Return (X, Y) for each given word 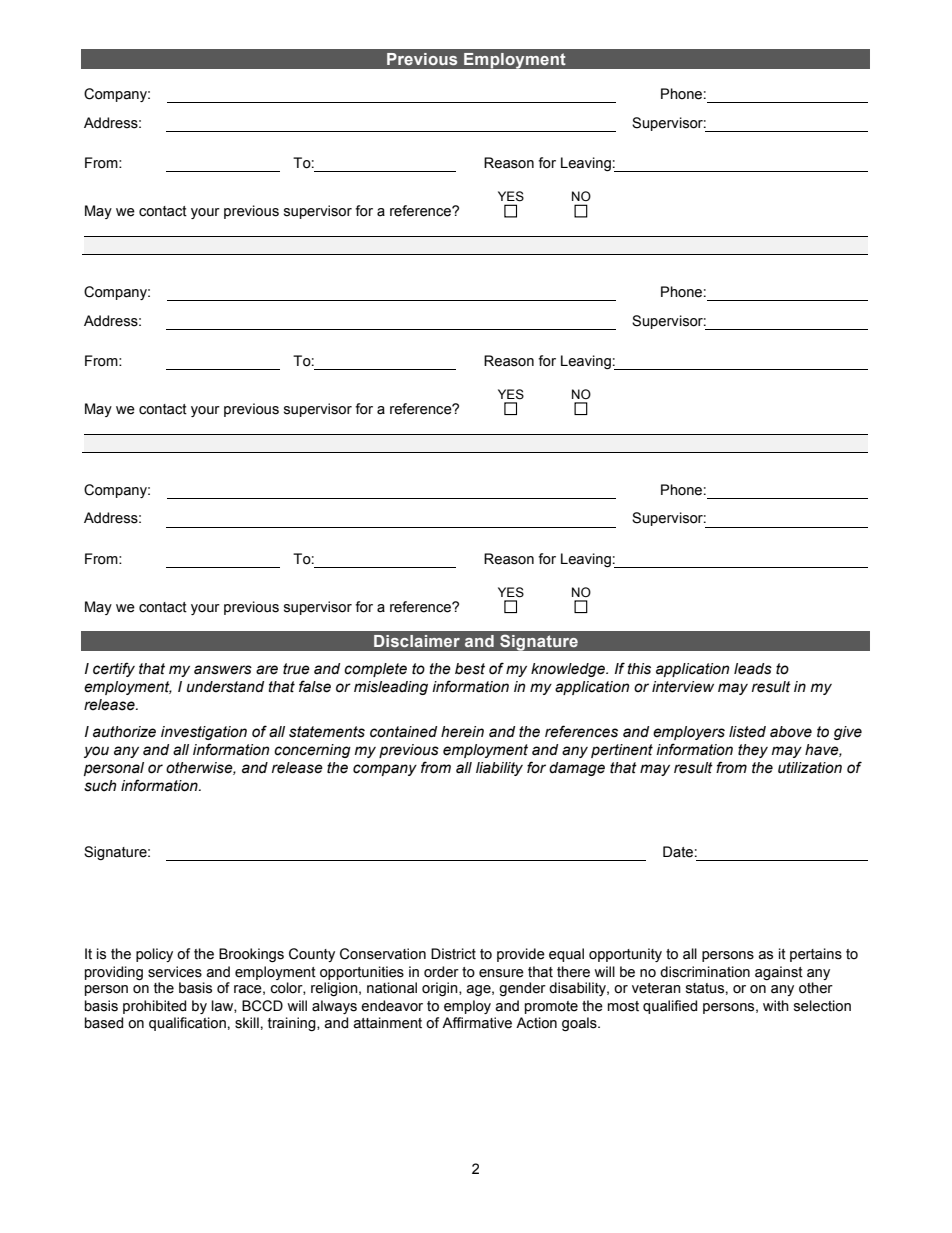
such (100, 786)
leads (753, 669)
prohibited (154, 1007)
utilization (810, 768)
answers (223, 670)
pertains (816, 955)
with (776, 1005)
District (453, 954)
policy (154, 955)
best (470, 669)
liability (499, 769)
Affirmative (477, 1023)
